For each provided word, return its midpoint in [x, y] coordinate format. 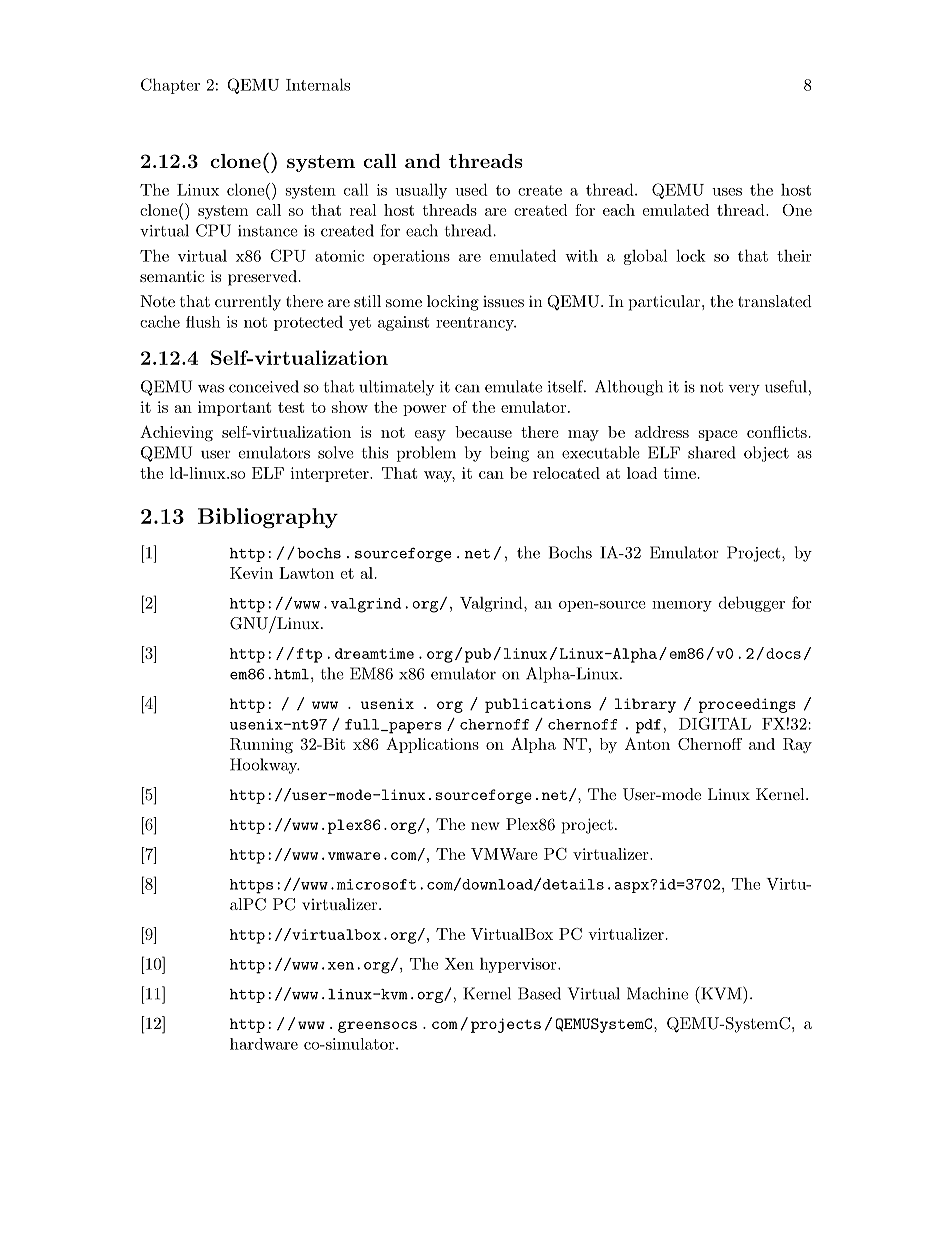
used [471, 189]
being [509, 454]
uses [727, 192]
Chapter [170, 86]
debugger [752, 604]
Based [539, 993]
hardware [264, 1044]
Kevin [251, 573]
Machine [657, 993]
